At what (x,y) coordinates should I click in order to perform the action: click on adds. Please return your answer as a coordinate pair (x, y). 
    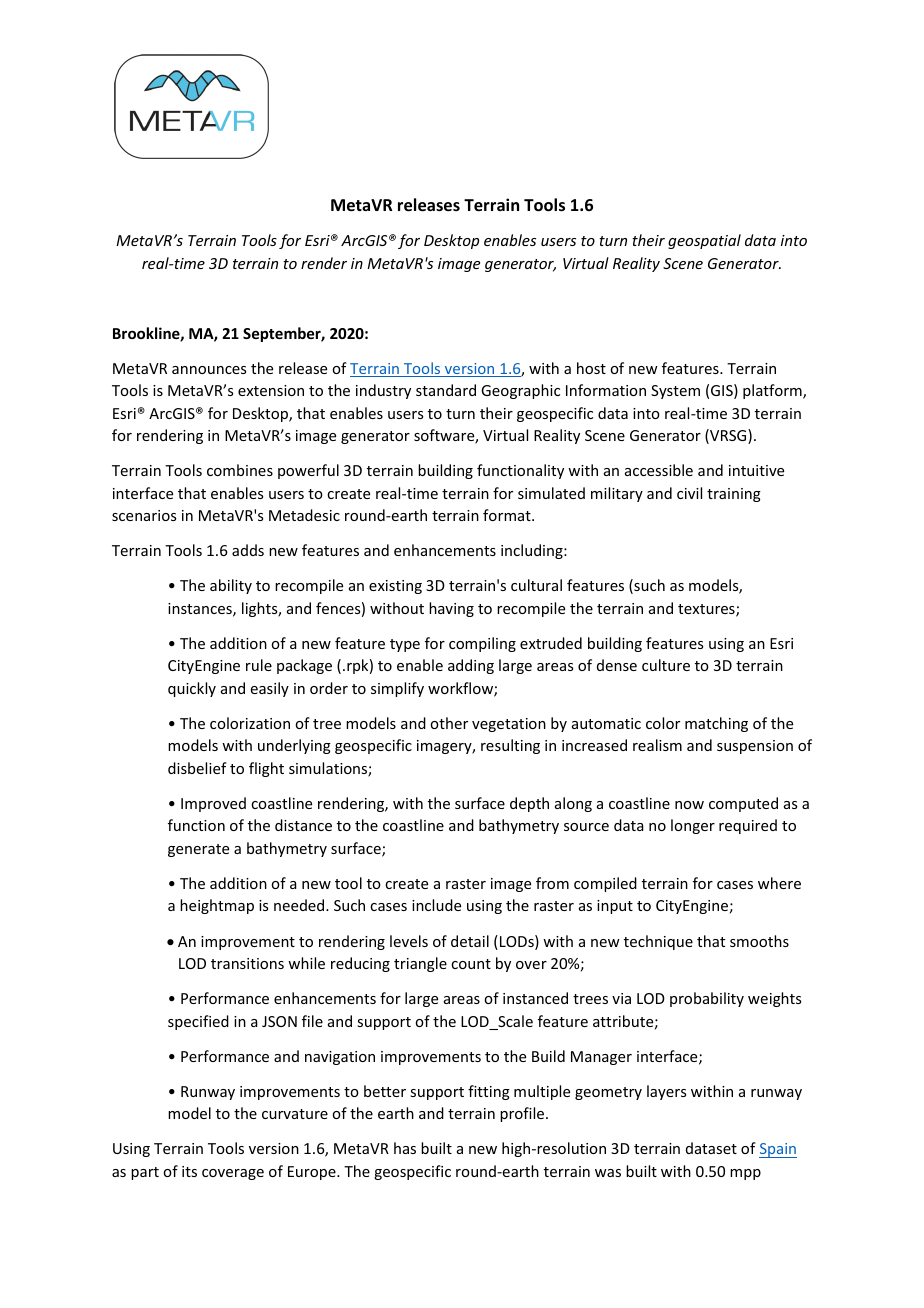
    Looking at the image, I should click on (248, 550).
